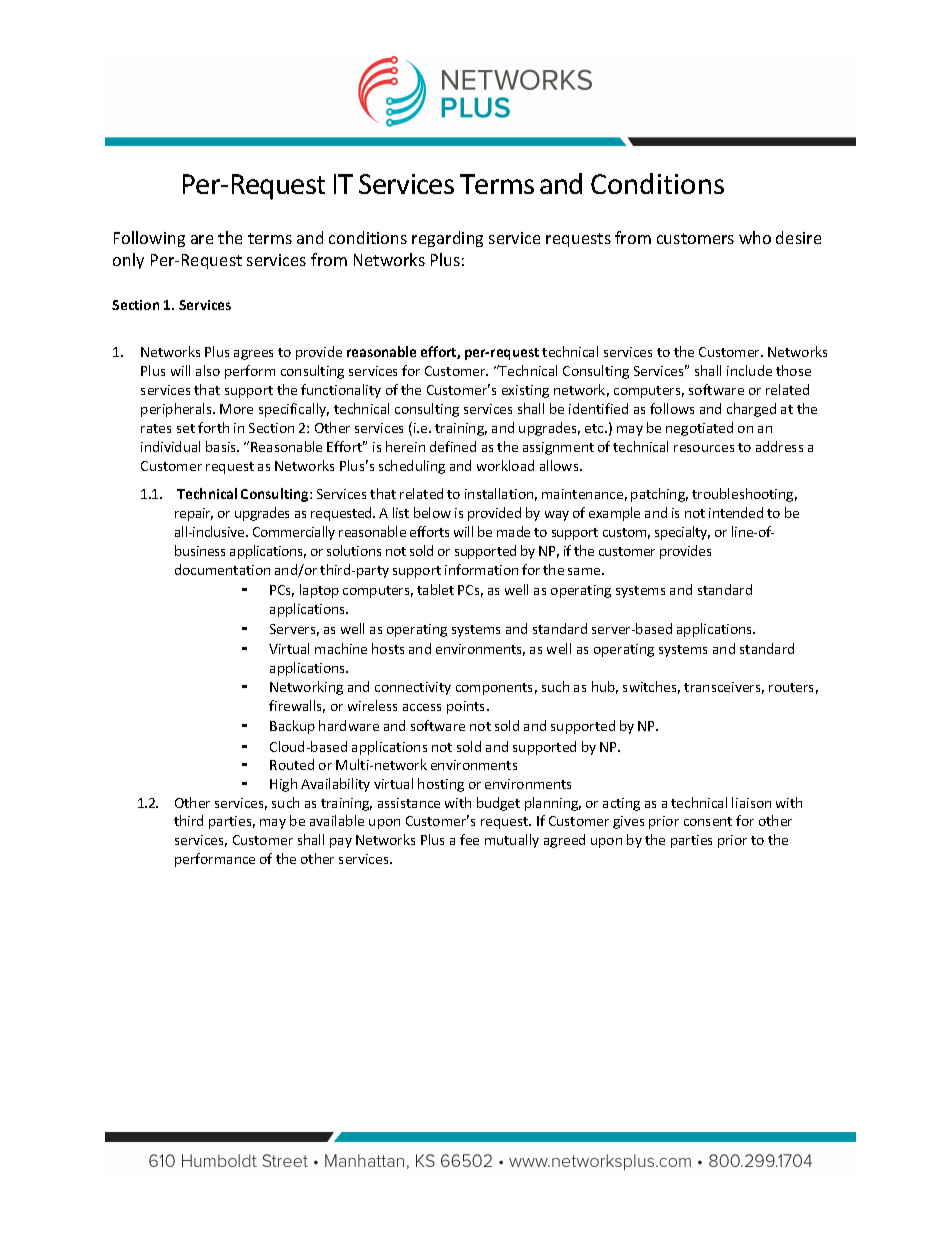 This image has width=952, height=1233. Describe the element at coordinates (682, 533) in the image. I see `specialty` at that location.
